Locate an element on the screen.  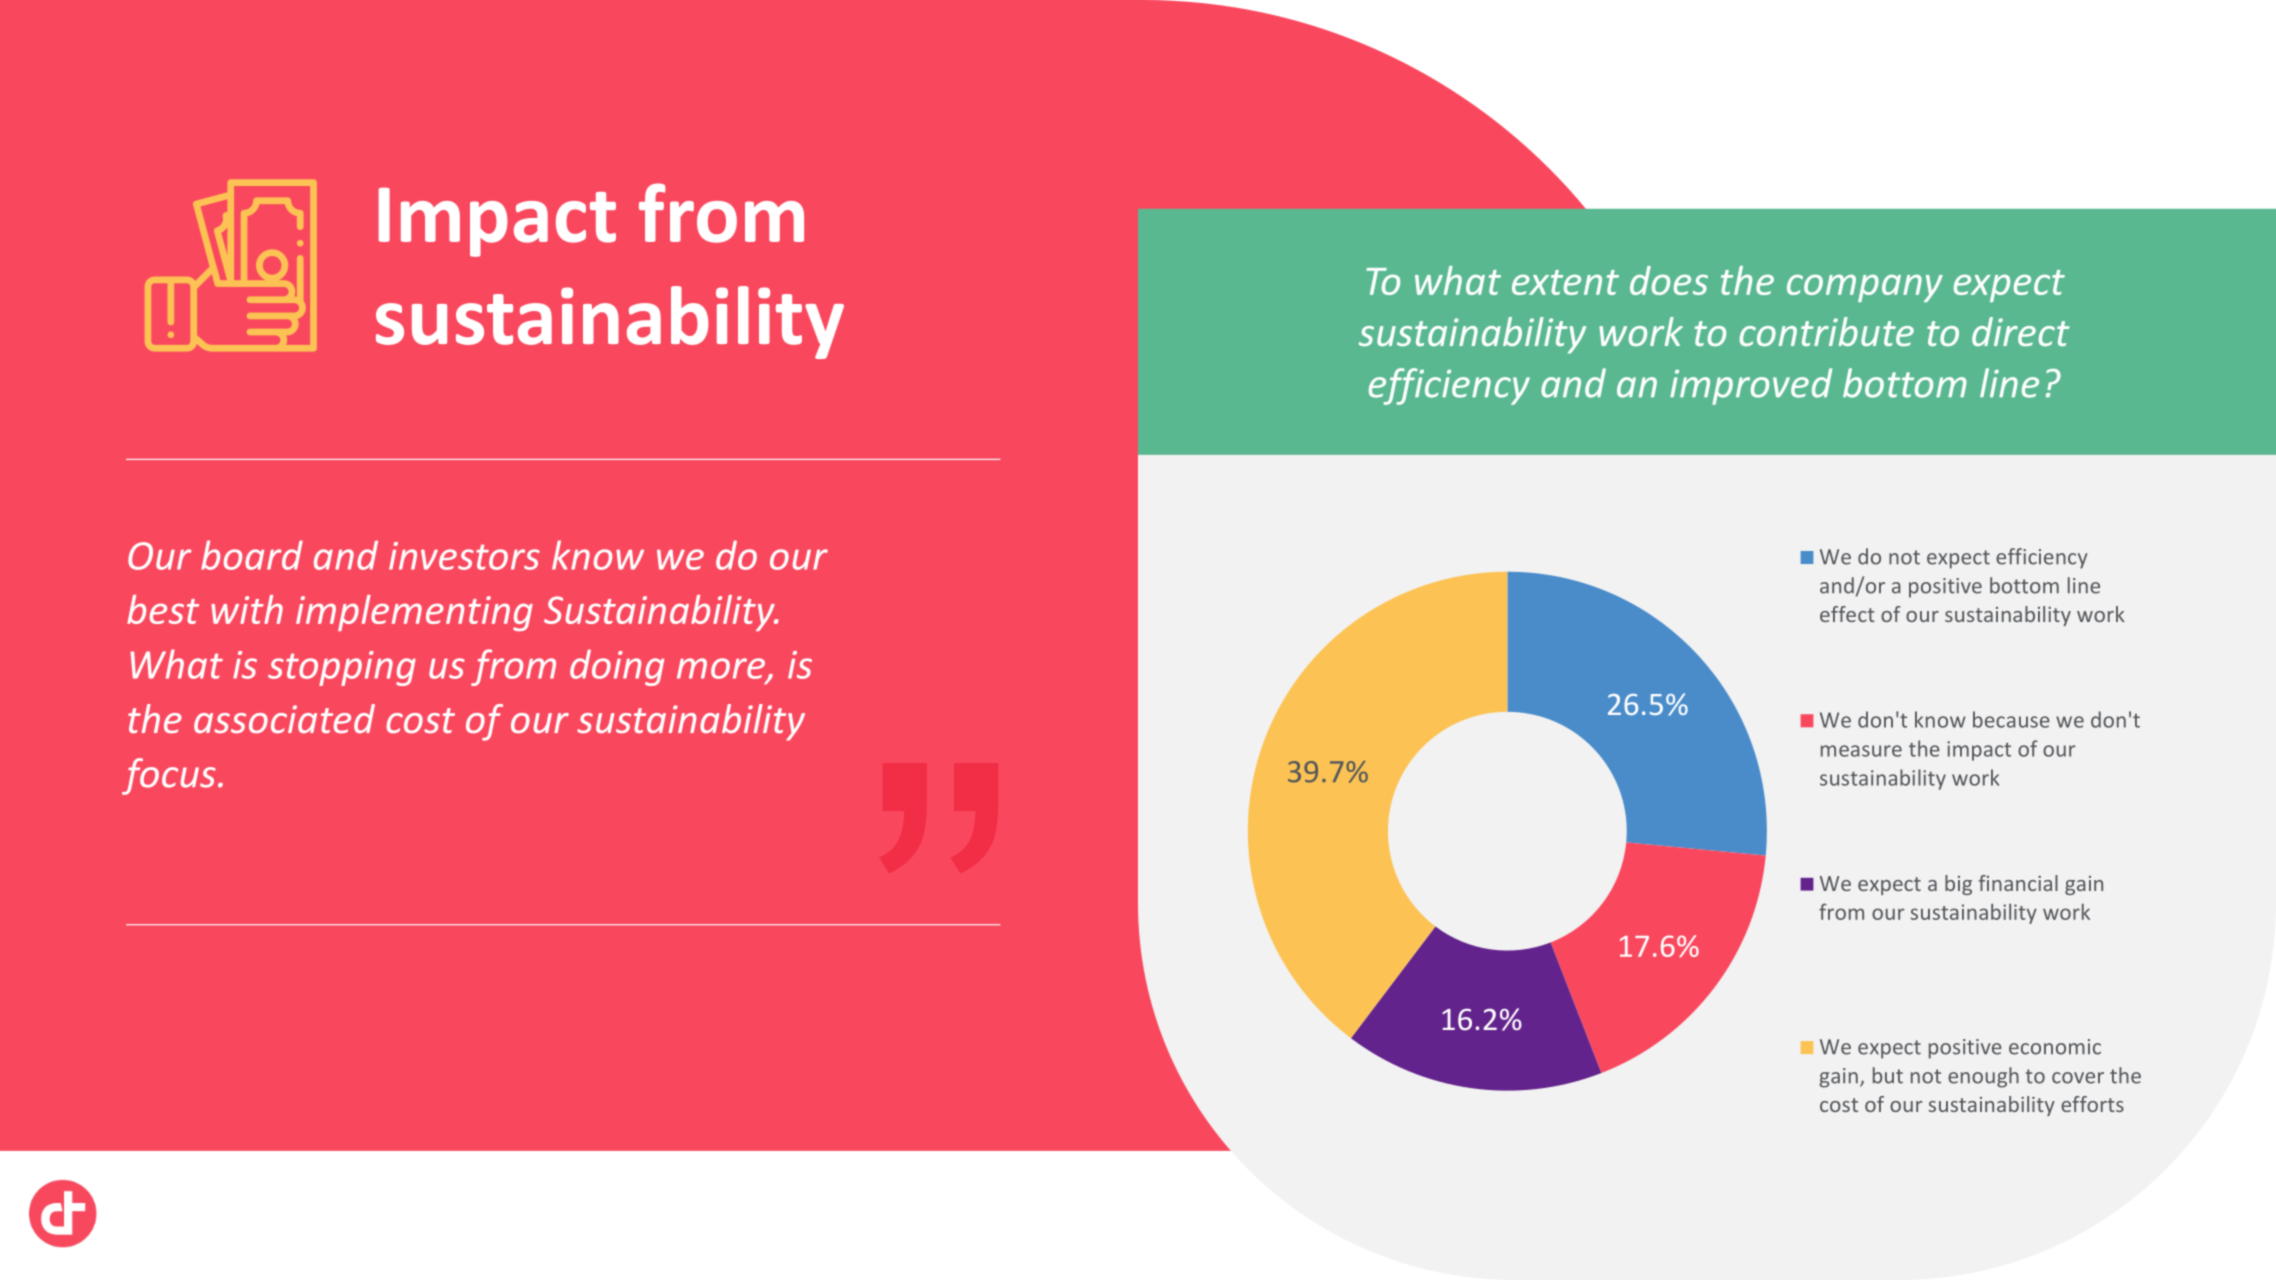
big is located at coordinates (1958, 885).
